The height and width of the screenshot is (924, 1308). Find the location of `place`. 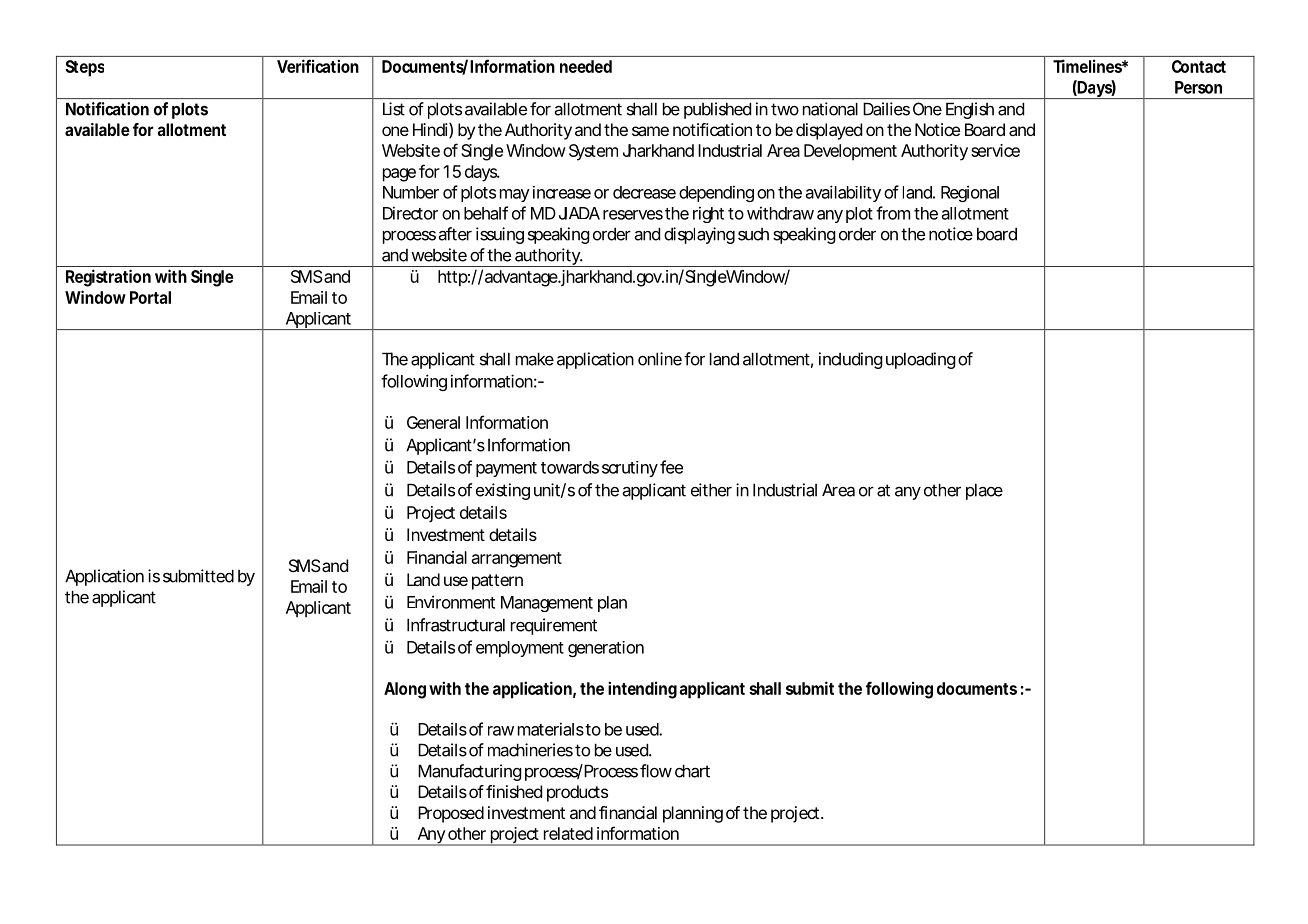

place is located at coordinates (984, 491).
